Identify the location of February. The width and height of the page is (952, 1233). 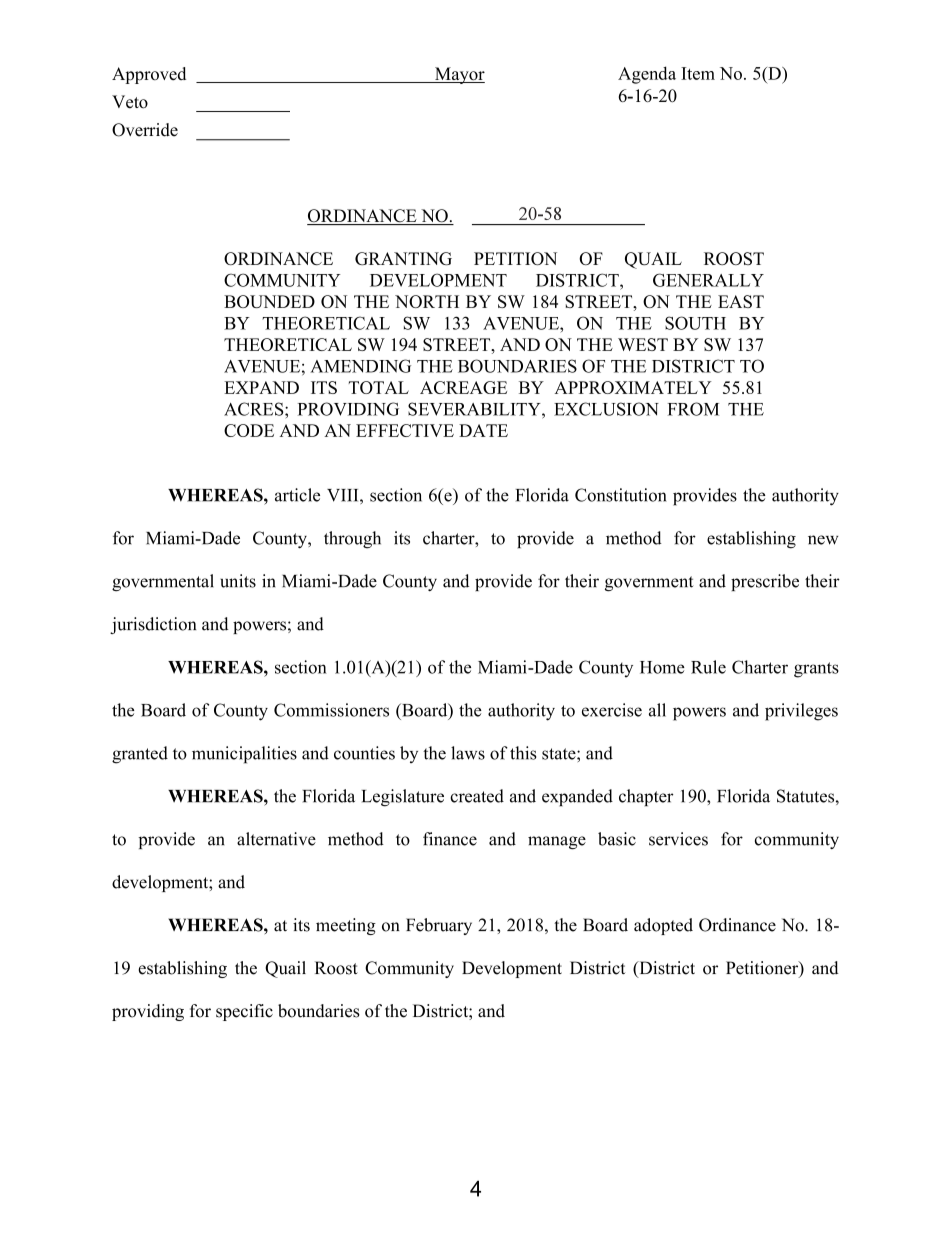
(439, 926).
